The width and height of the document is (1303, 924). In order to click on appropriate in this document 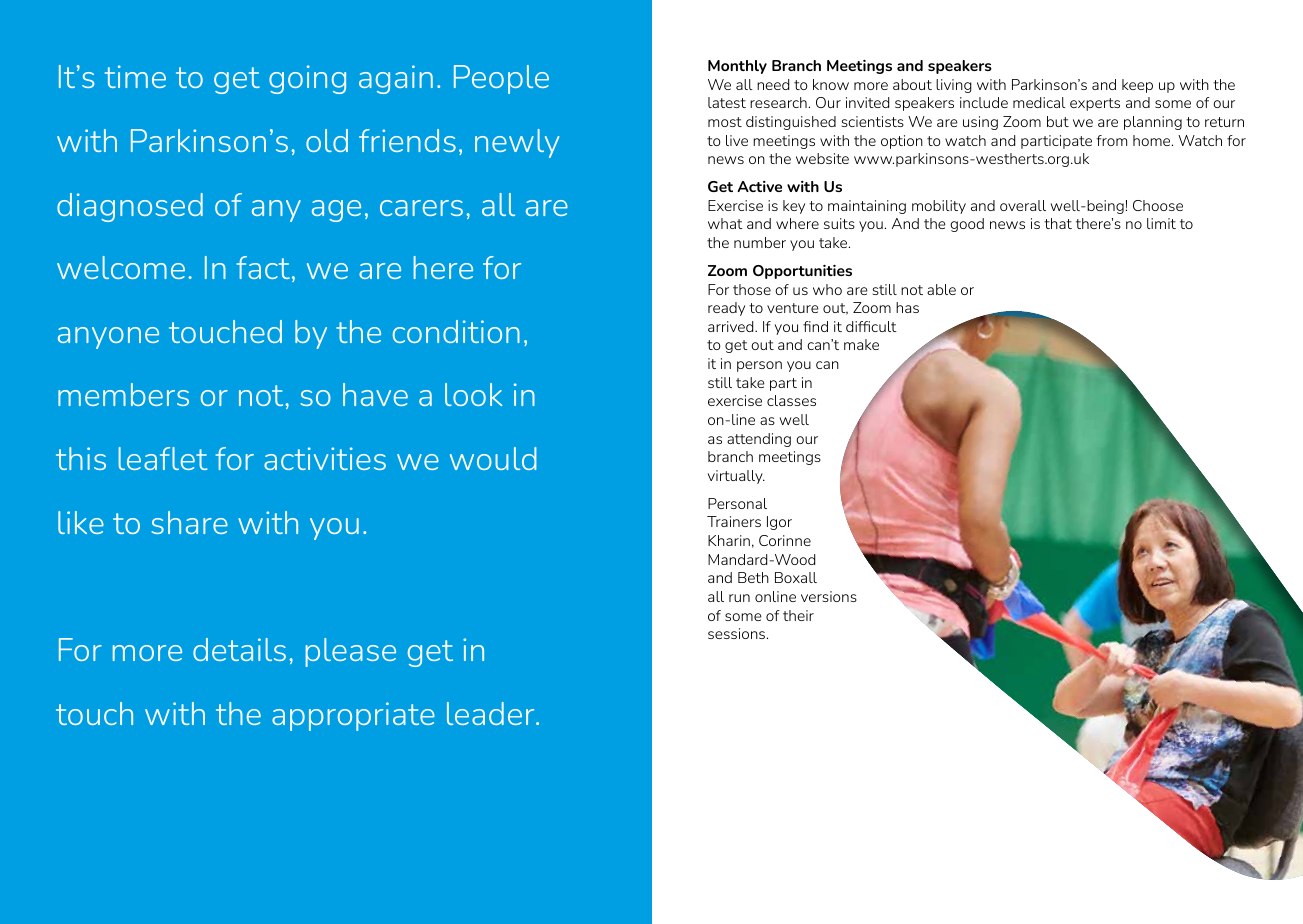, I will do `click(353, 716)`.
